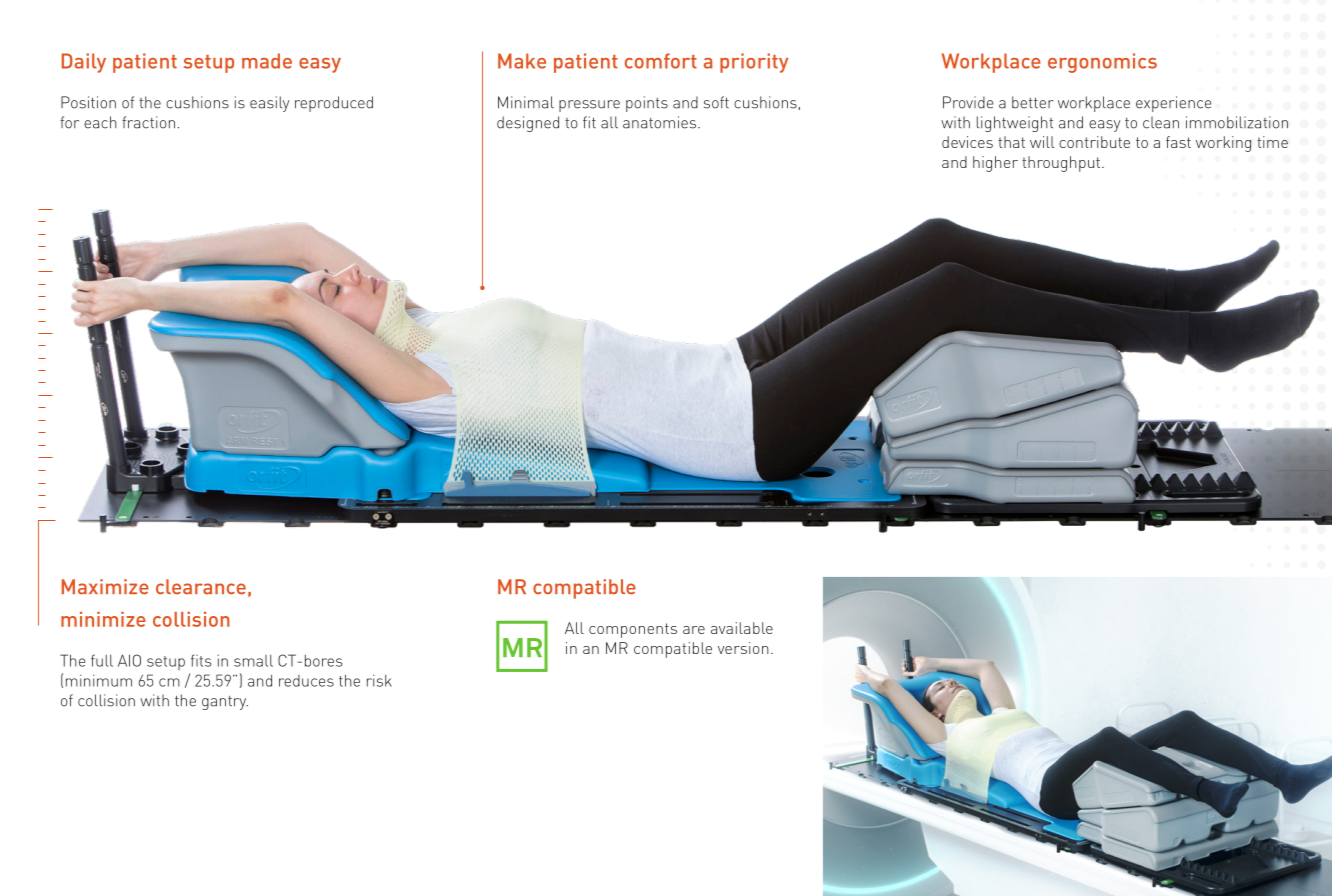 The width and height of the document is (1332, 896). What do you see at coordinates (995, 164) in the document?
I see `higher` at bounding box center [995, 164].
